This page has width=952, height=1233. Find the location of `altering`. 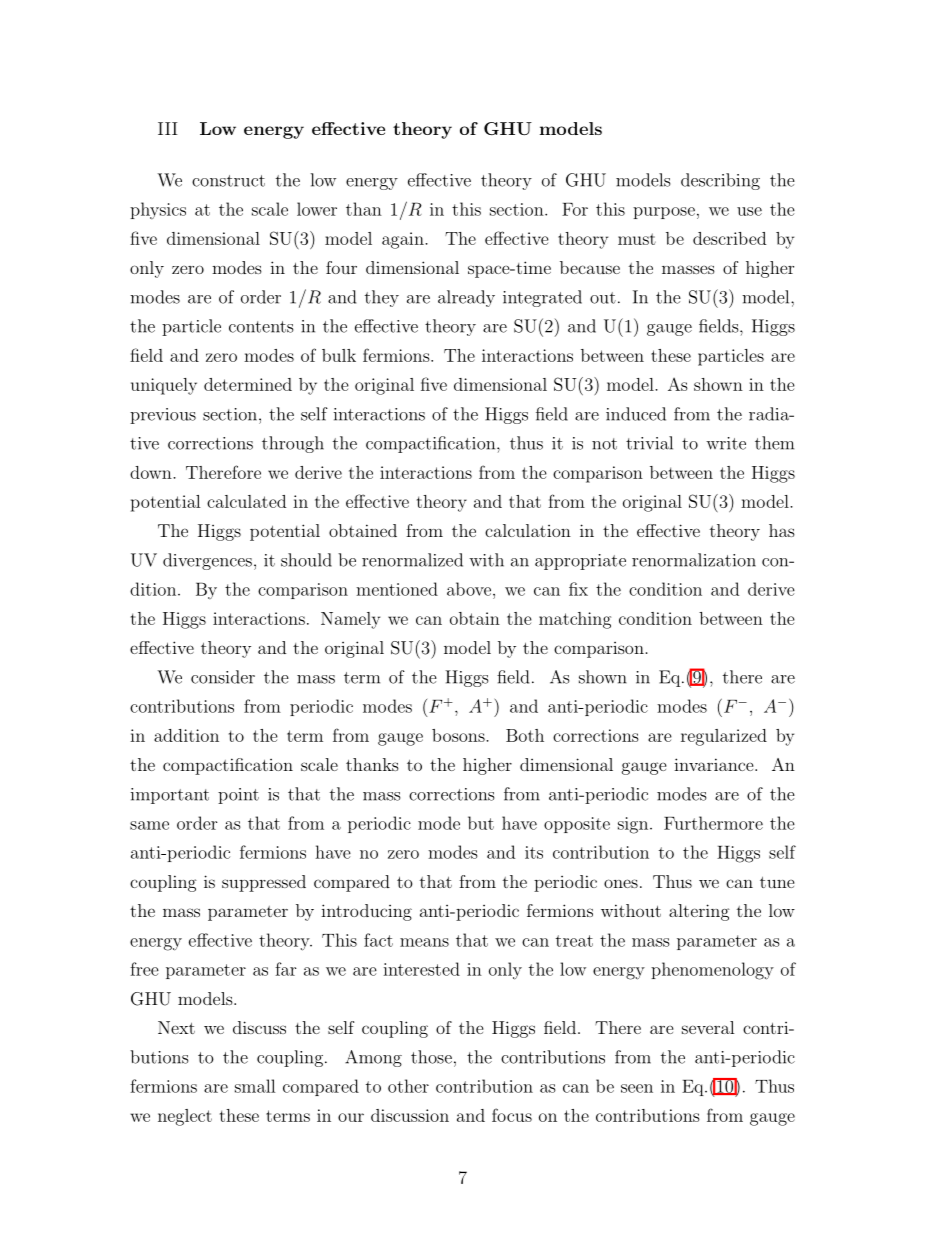

altering is located at coordinates (699, 912).
